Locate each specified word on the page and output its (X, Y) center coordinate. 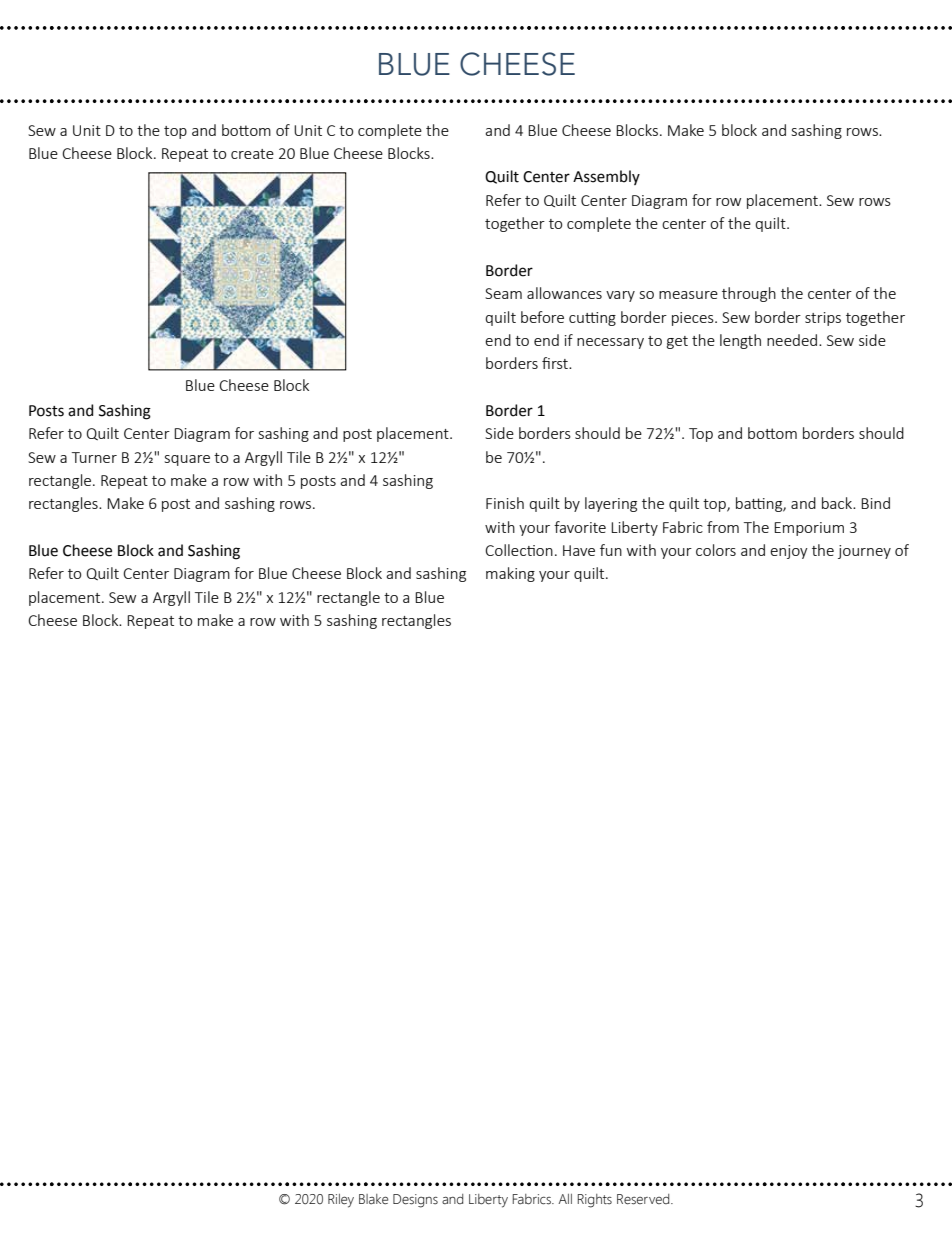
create (252, 154)
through (749, 294)
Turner (94, 457)
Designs (415, 1201)
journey (864, 552)
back (838, 503)
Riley (341, 1201)
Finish (505, 503)
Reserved (644, 1199)
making (510, 574)
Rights (595, 1201)
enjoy (789, 552)
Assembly (606, 177)
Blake (373, 1199)
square (187, 460)
